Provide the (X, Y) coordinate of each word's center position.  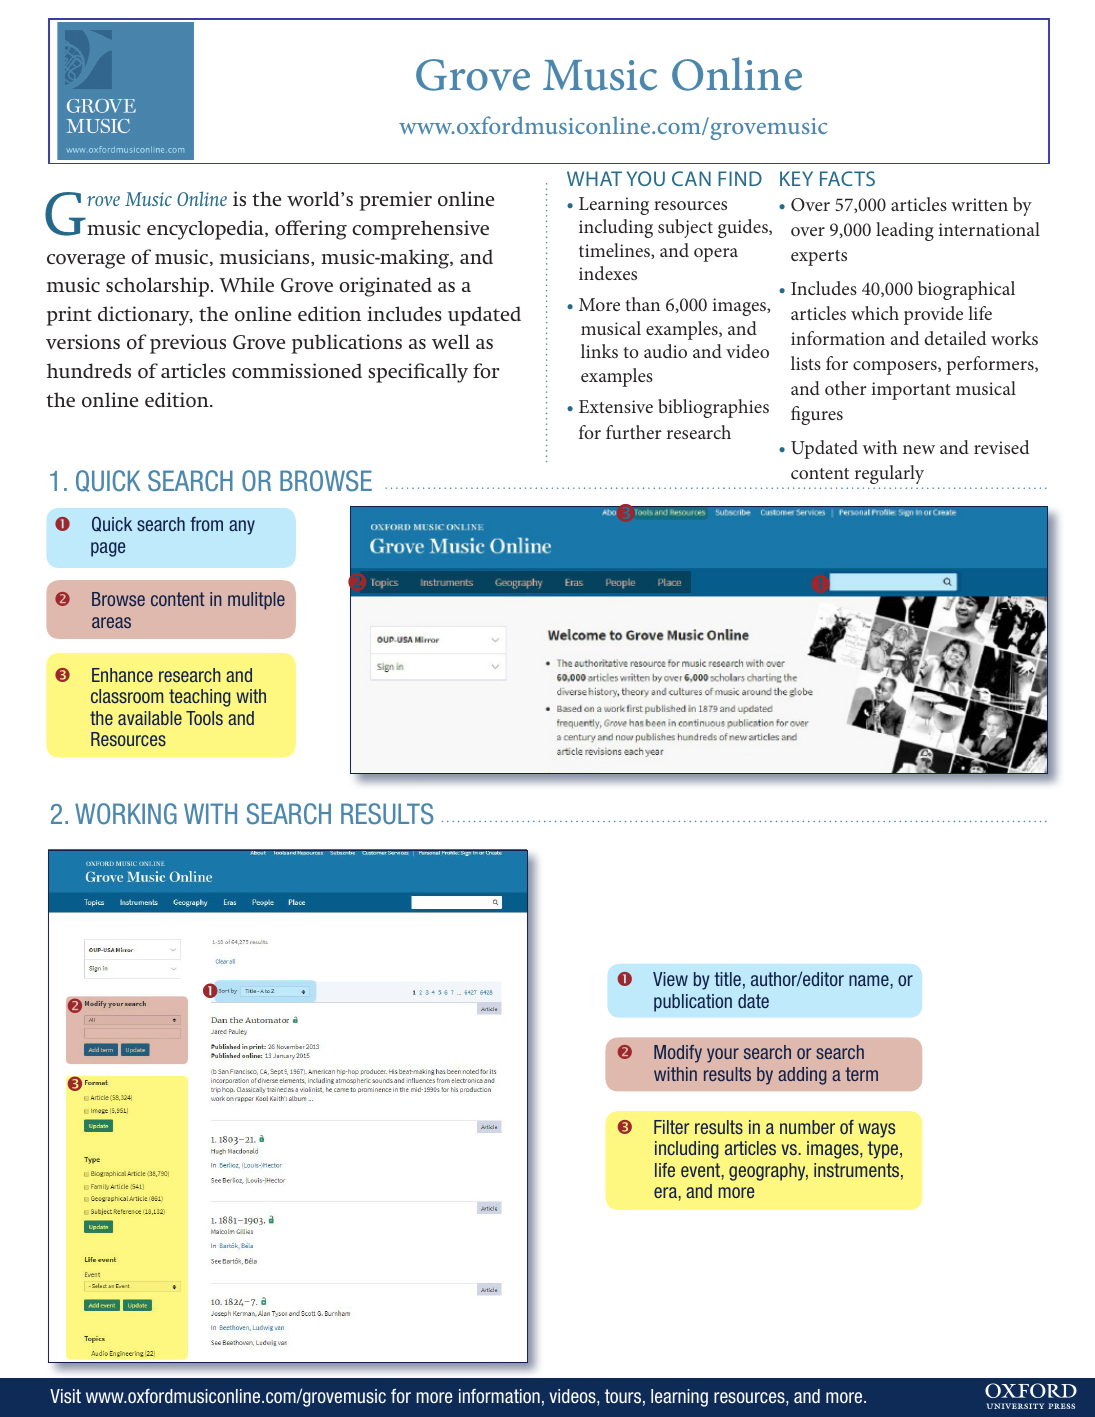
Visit (65, 1396)
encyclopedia (206, 230)
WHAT (594, 178)
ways (876, 1130)
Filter (671, 1127)
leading (905, 231)
